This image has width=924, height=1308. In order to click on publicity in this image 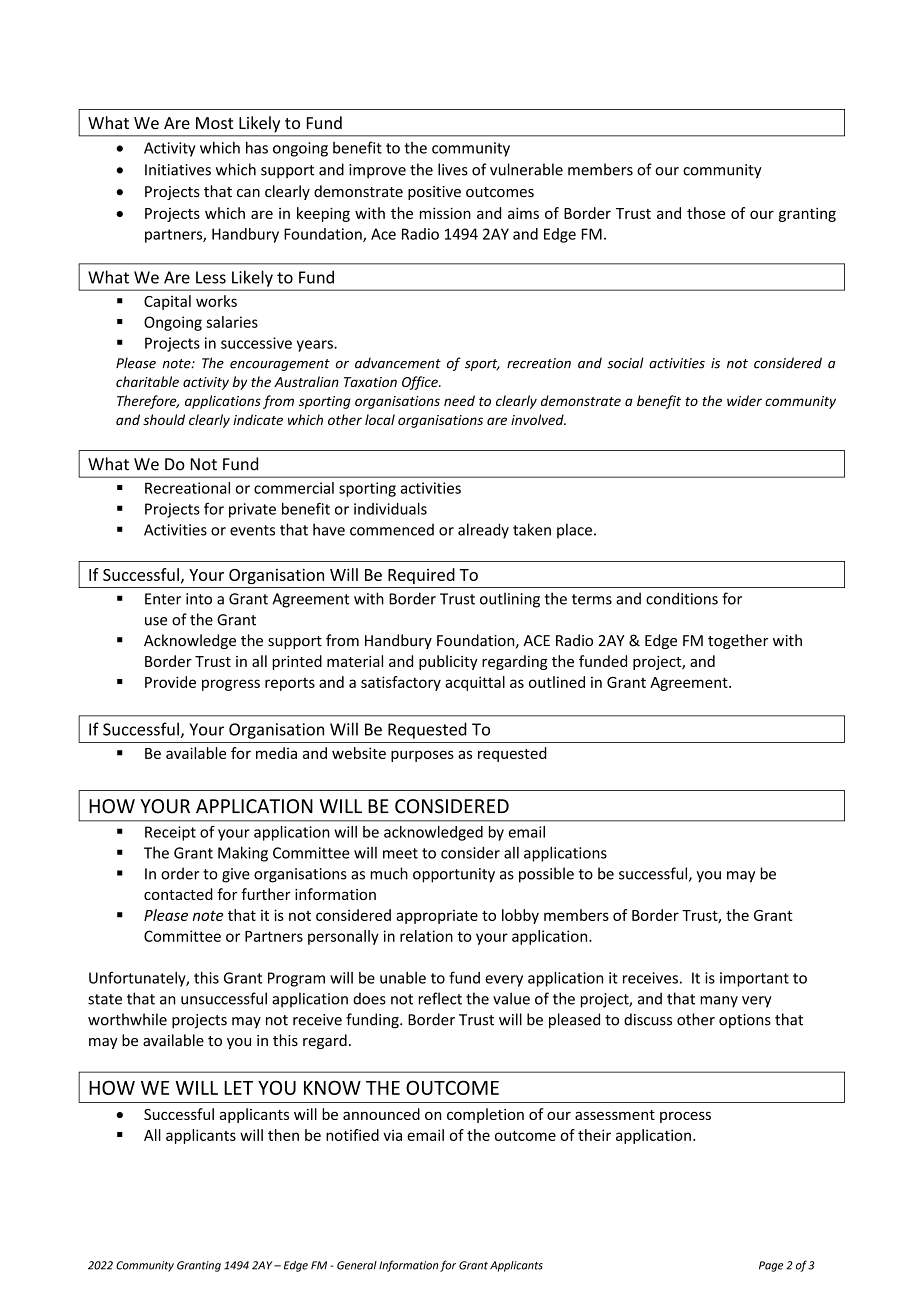, I will do `click(448, 662)`.
